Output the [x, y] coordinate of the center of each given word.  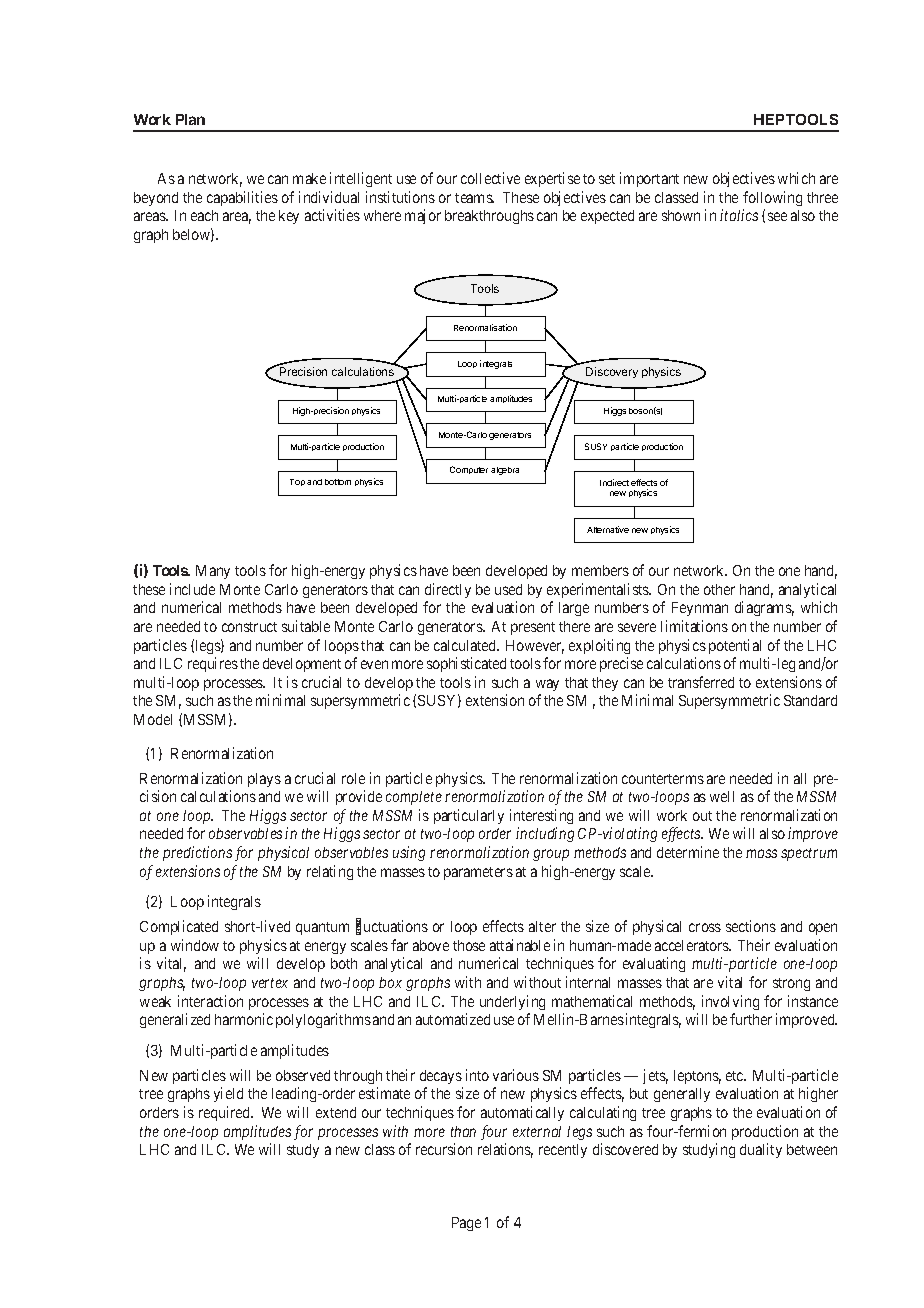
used [508, 589]
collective [490, 178]
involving [730, 1002]
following [772, 198]
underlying [512, 1002]
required [226, 1113]
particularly [469, 816]
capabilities [242, 198]
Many [213, 572]
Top [297, 482]
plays [264, 780]
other [719, 589]
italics [739, 215]
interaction [210, 1001]
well [722, 796]
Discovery [612, 372]
